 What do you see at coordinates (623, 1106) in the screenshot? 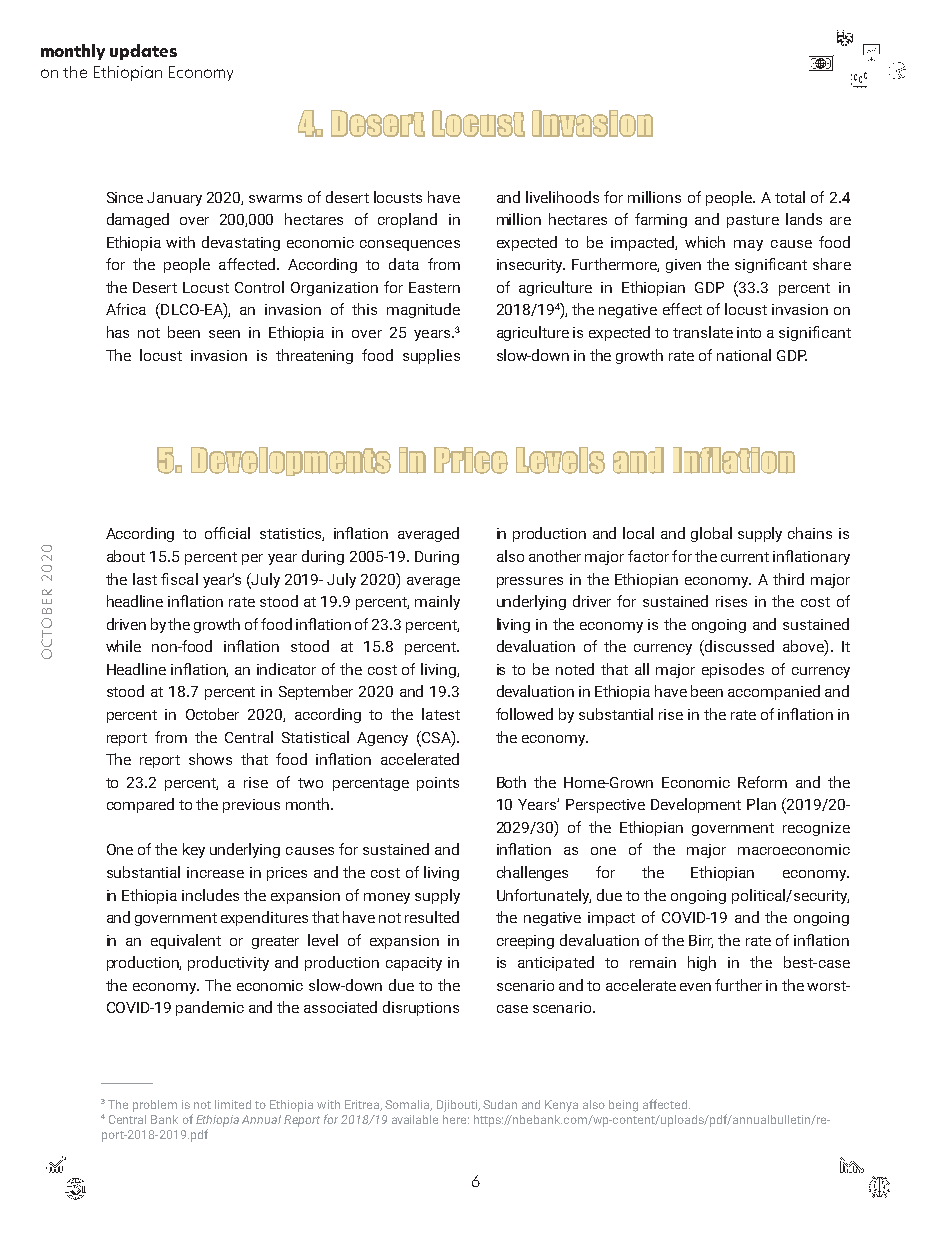
I see `being` at bounding box center [623, 1106].
